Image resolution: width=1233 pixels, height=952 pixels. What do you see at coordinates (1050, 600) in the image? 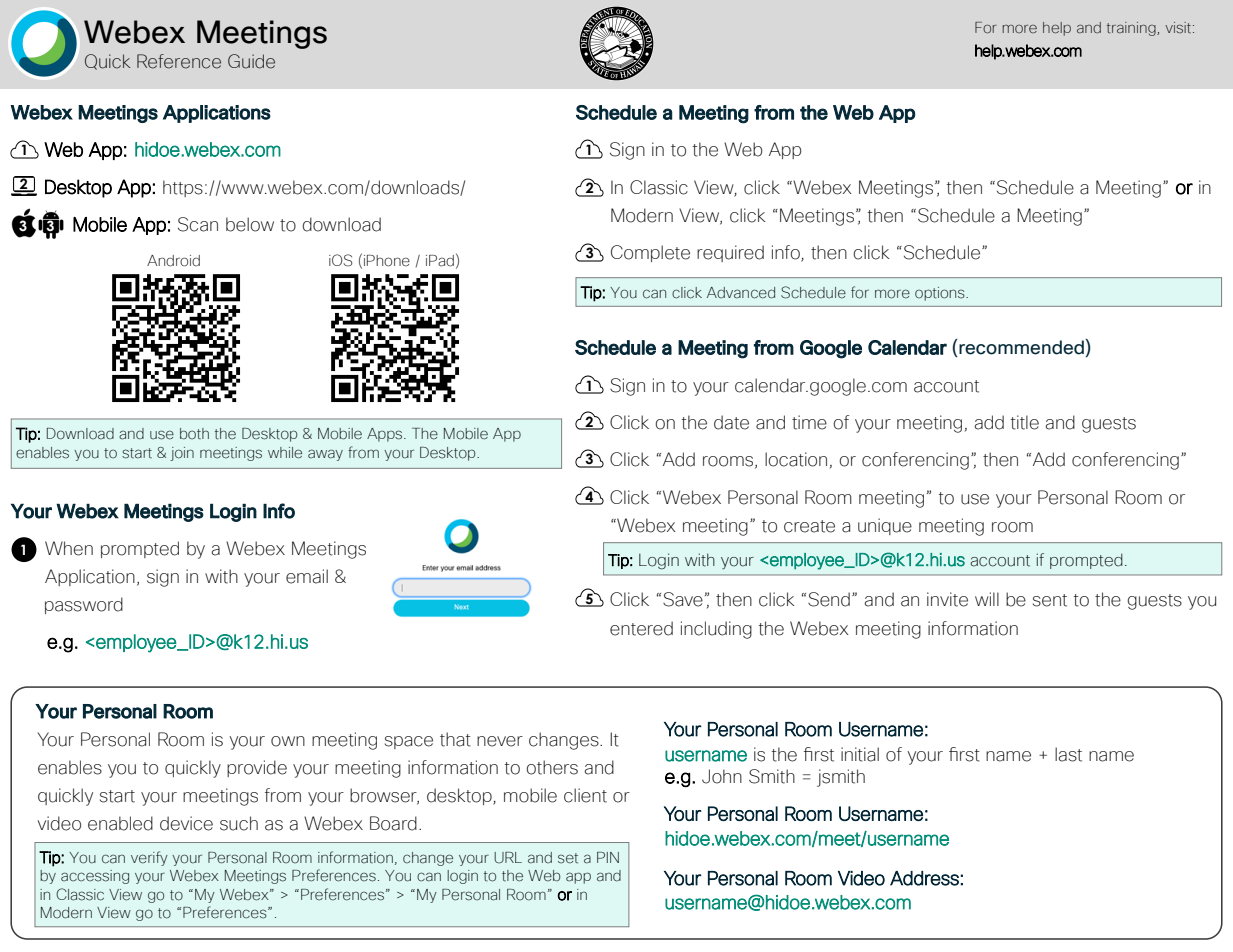
I see `sent` at bounding box center [1050, 600].
